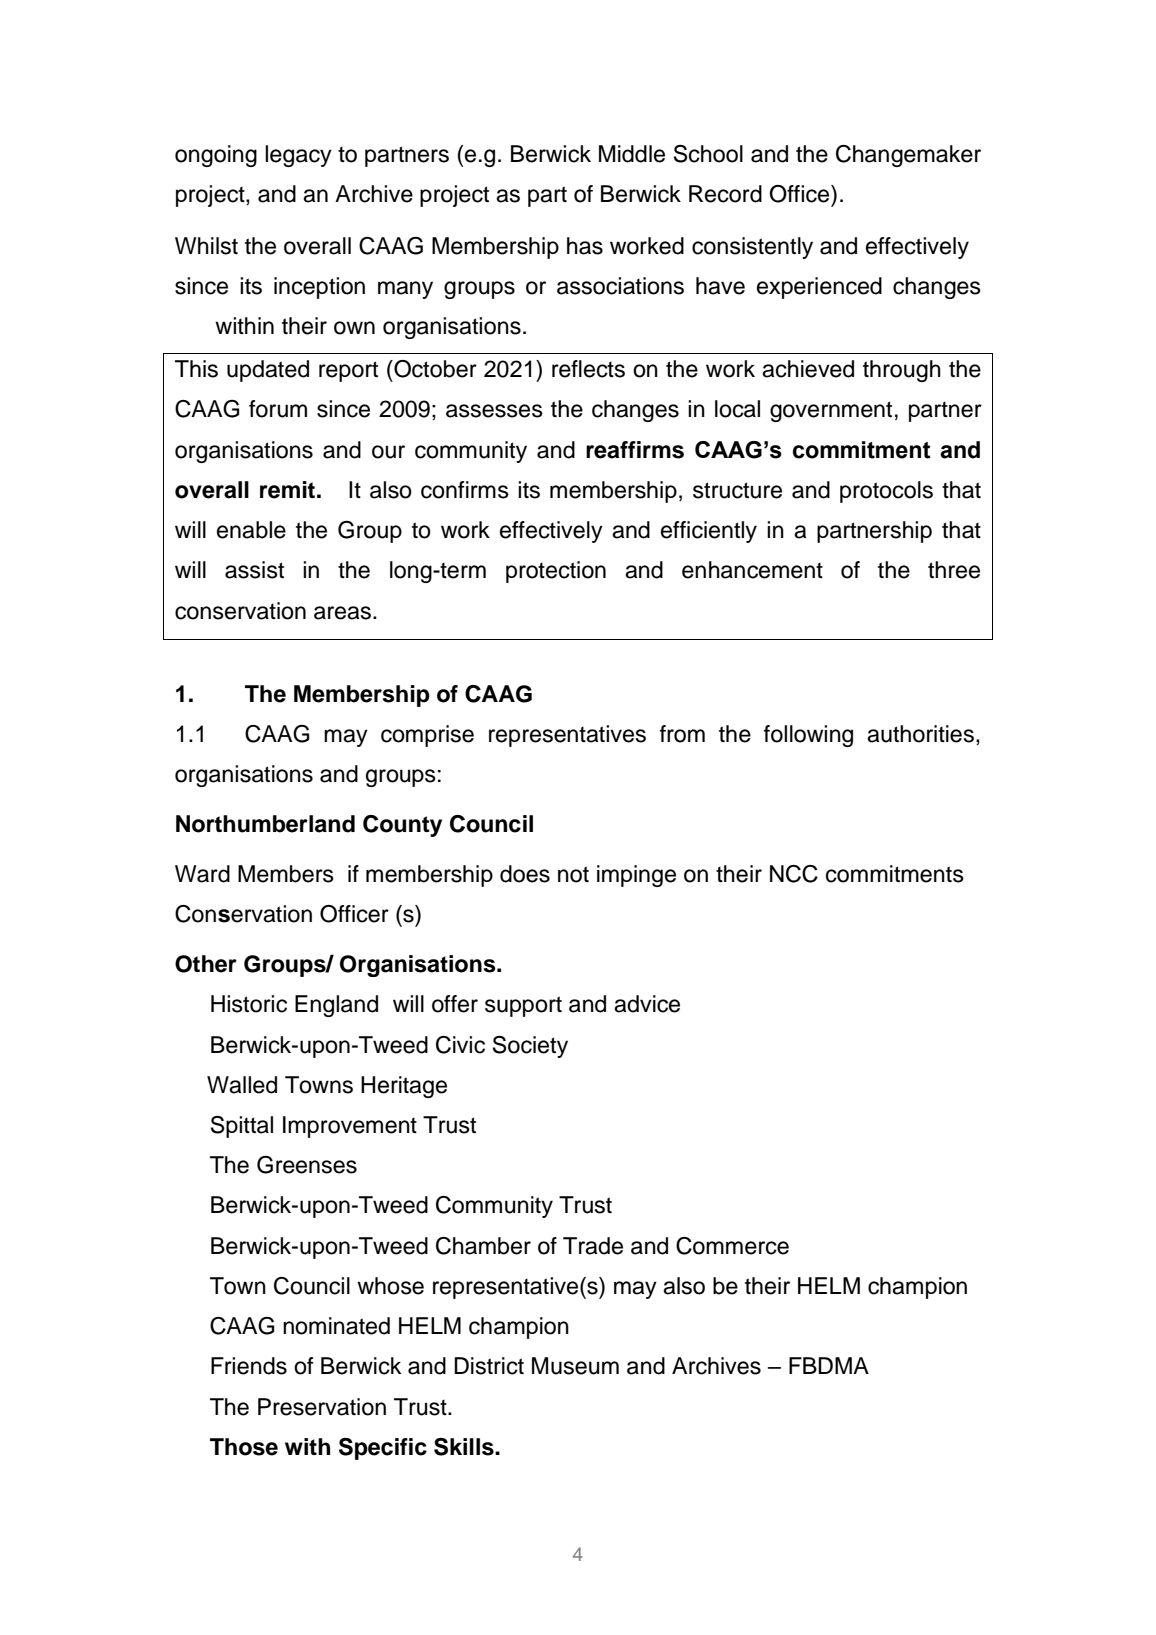 The image size is (1156, 1635). Describe the element at coordinates (322, 1407) in the page. I see `Preservation` at that location.
